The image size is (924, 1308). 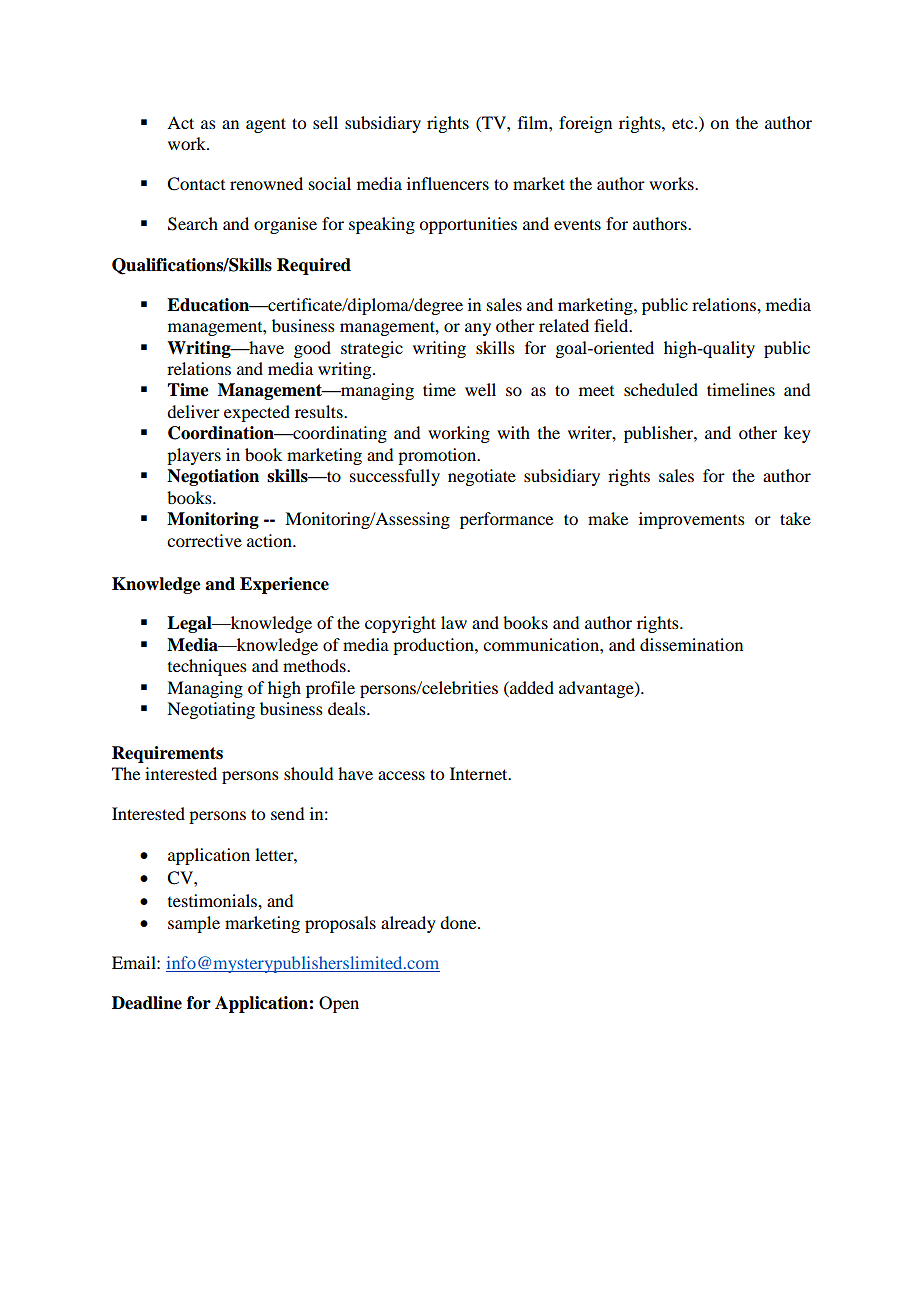 What do you see at coordinates (684, 123) in the document?
I see `etc` at bounding box center [684, 123].
